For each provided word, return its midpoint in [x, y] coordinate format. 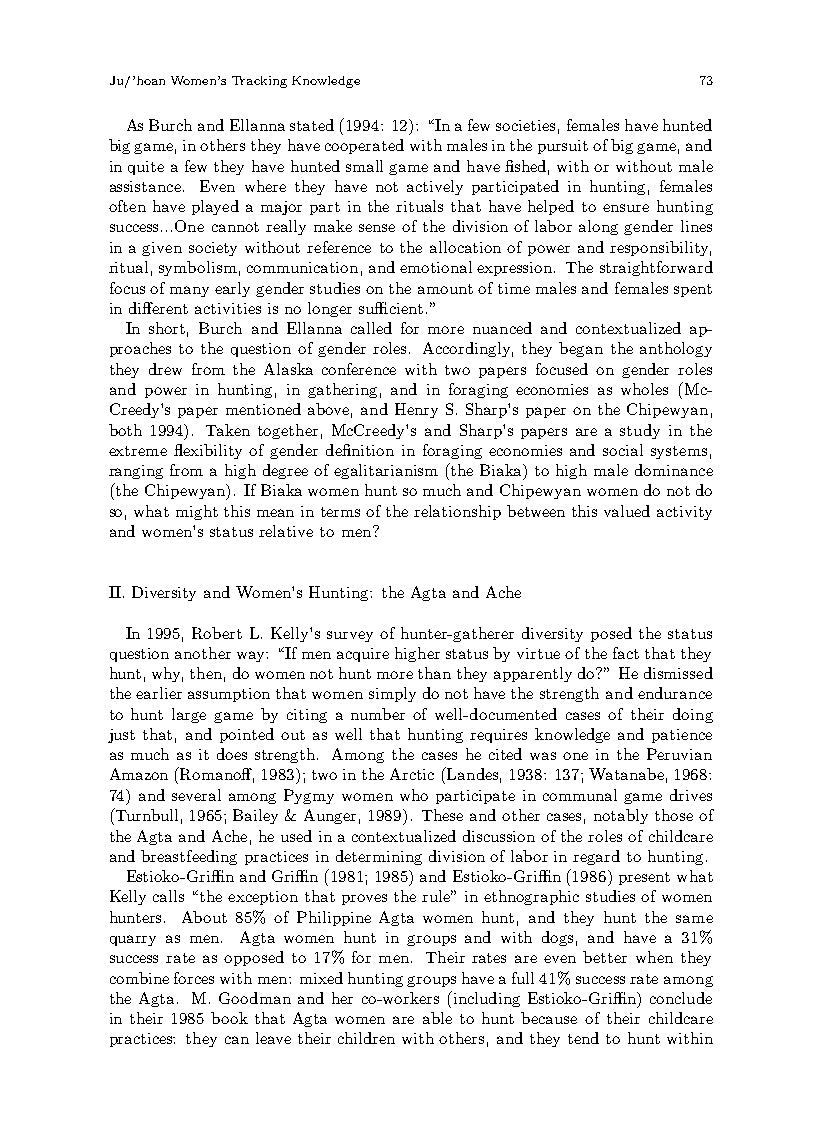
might [197, 512]
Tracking [259, 82]
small [364, 166]
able [437, 1018]
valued [627, 511]
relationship [457, 512]
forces [194, 978]
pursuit [563, 147]
